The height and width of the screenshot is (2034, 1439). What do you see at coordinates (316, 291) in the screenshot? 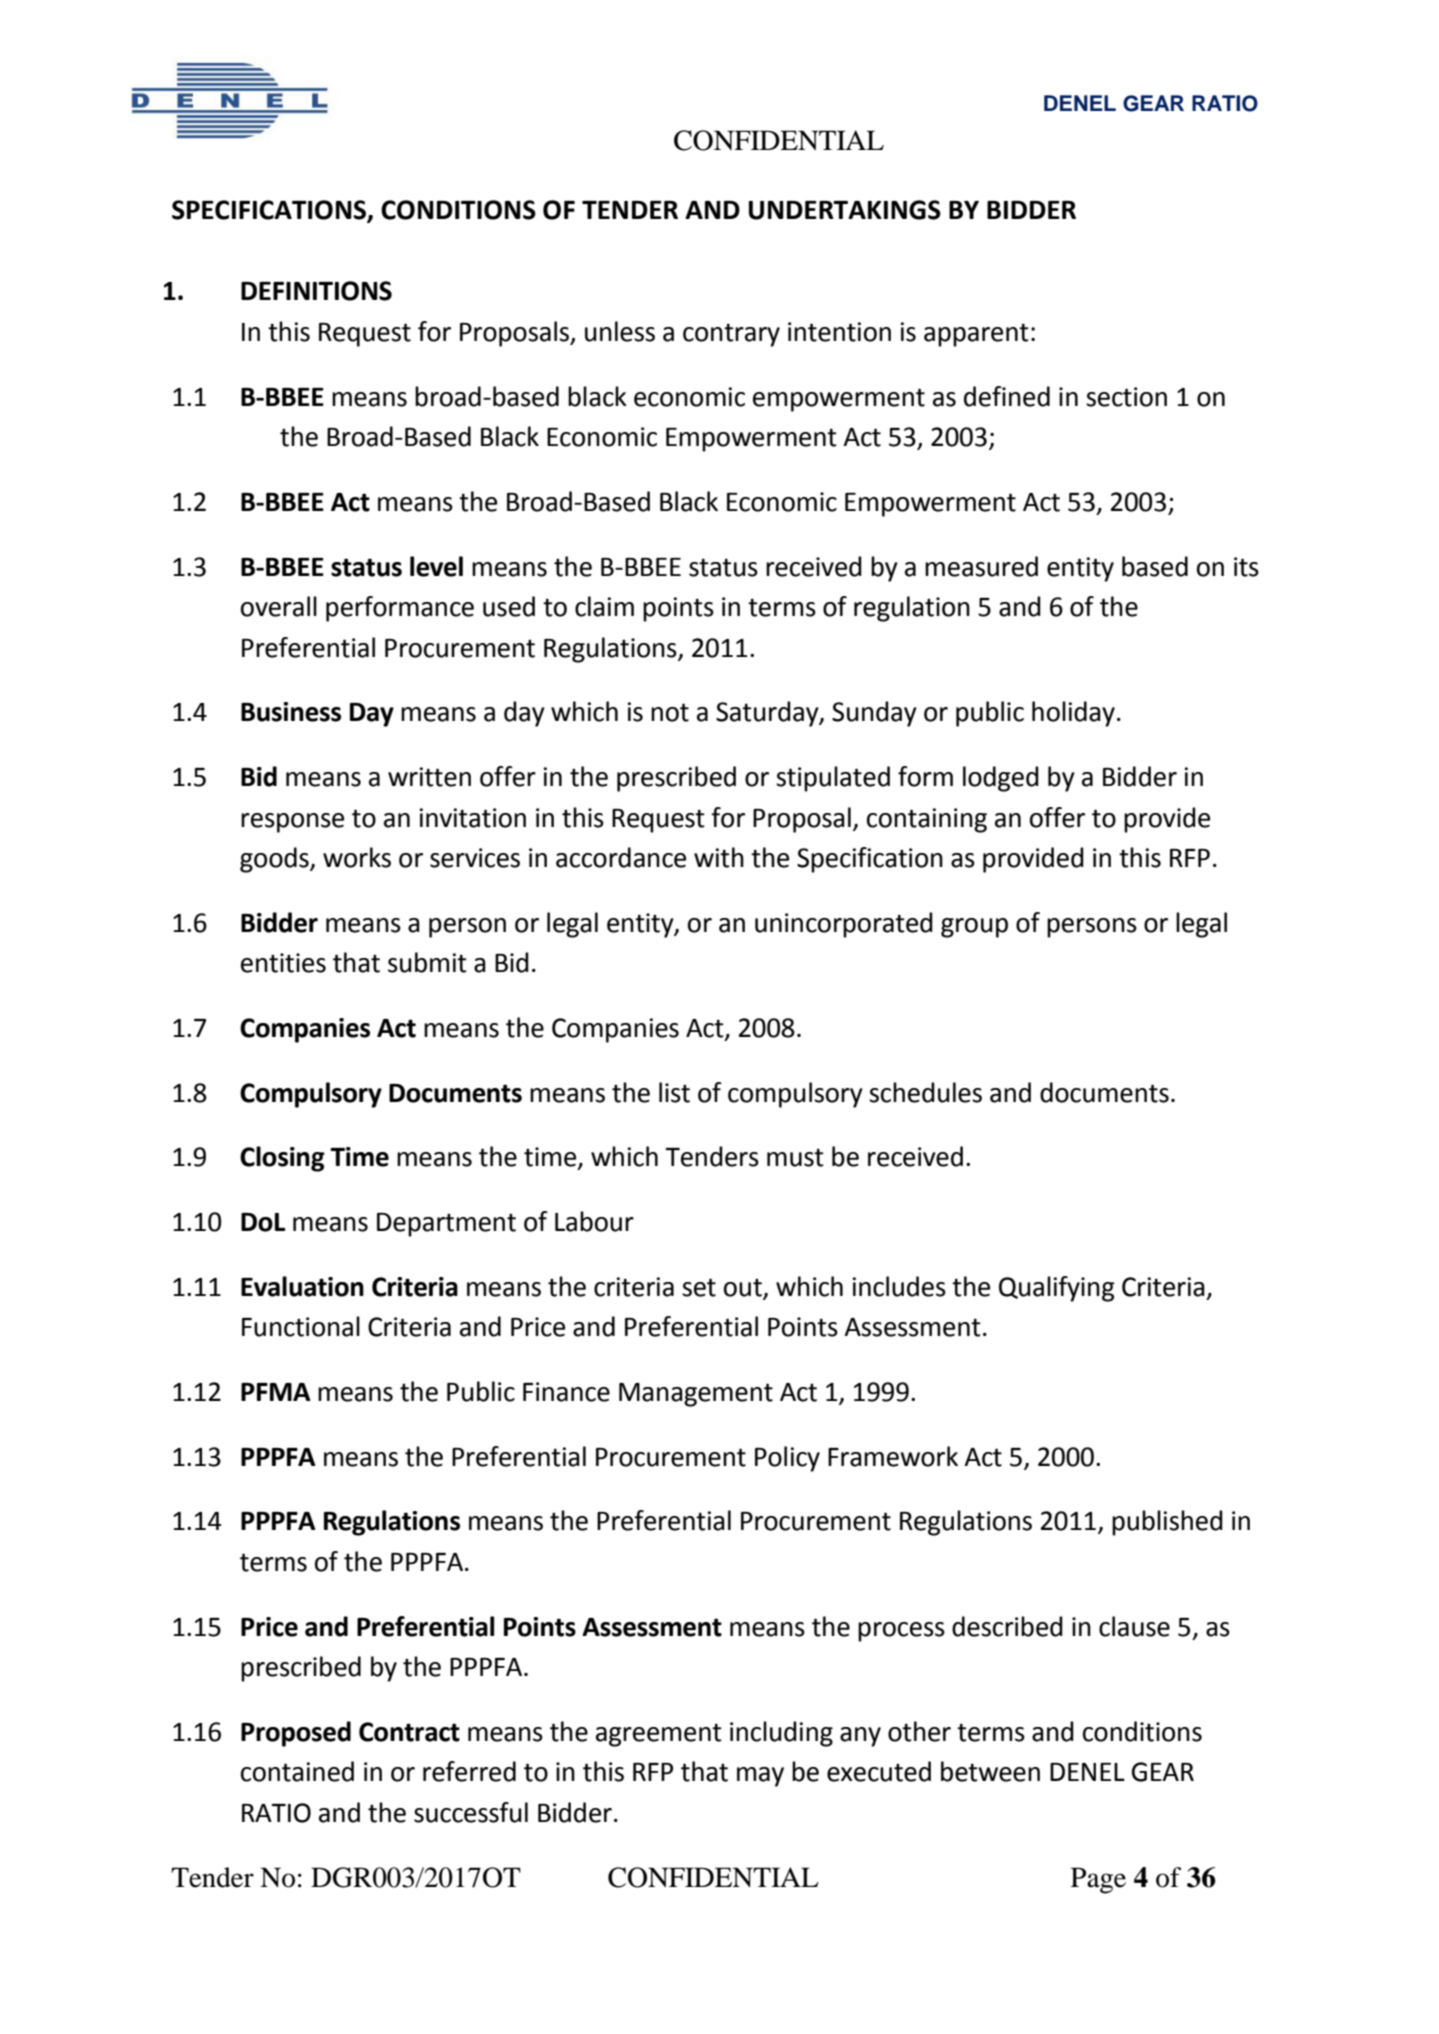
I see `DEFINITIONS` at bounding box center [316, 291].
